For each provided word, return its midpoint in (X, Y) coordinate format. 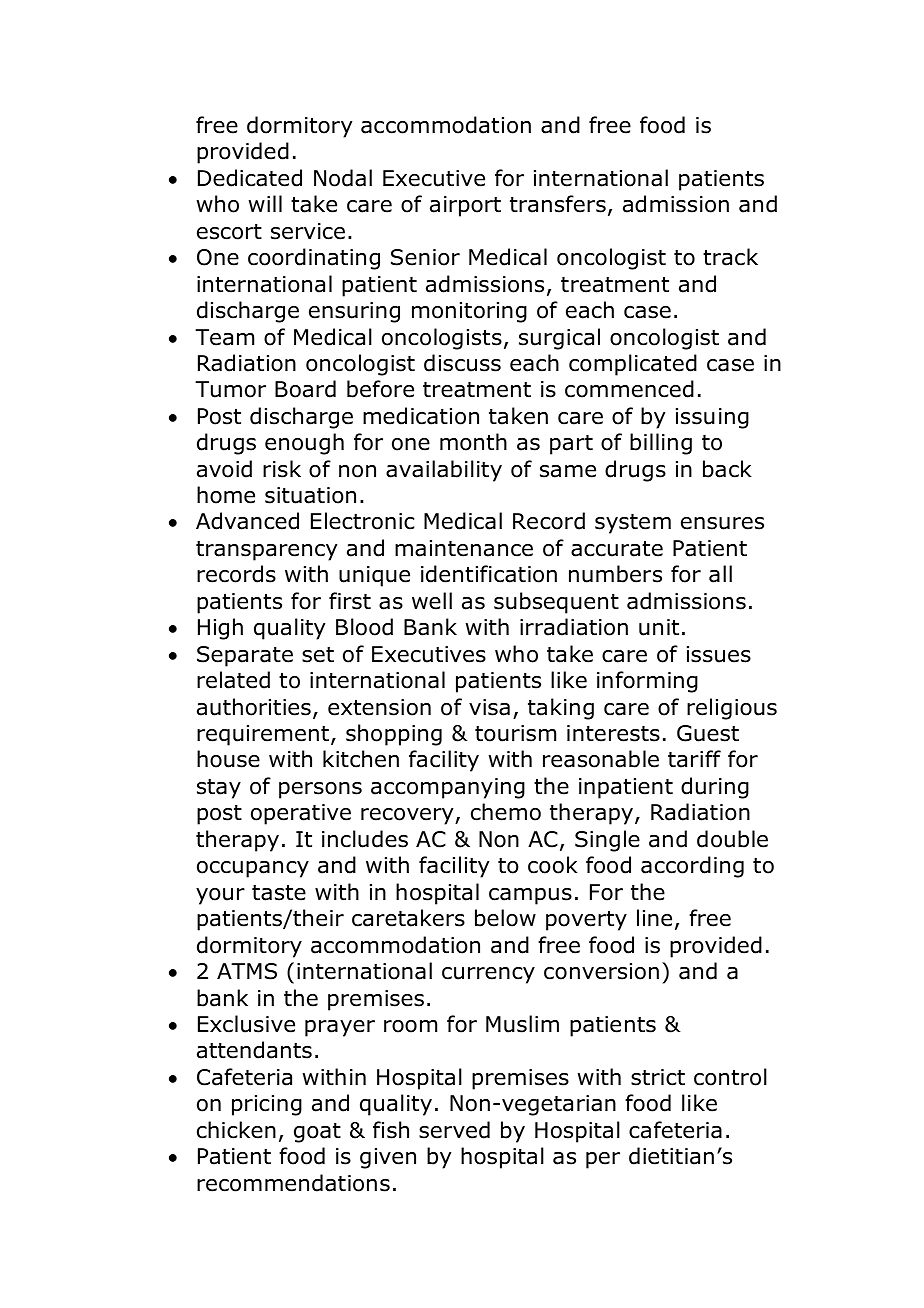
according (692, 867)
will (265, 203)
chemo (506, 812)
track (730, 257)
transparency (266, 551)
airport (465, 206)
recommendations (293, 1183)
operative (301, 814)
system (633, 524)
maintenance (464, 548)
